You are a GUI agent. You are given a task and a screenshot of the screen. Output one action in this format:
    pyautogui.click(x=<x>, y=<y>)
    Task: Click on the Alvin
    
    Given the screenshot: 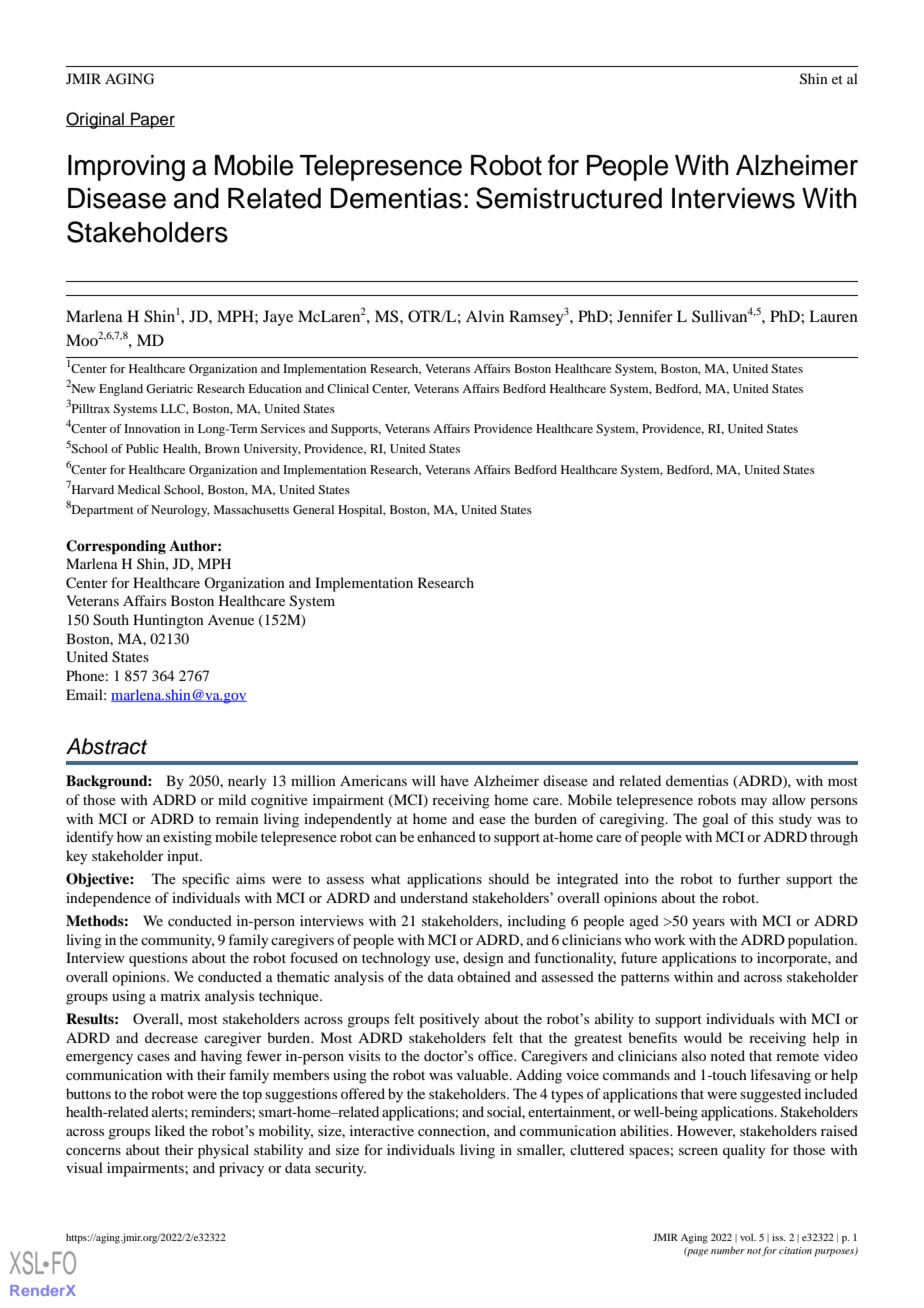 What is the action you would take?
    pyautogui.click(x=485, y=316)
